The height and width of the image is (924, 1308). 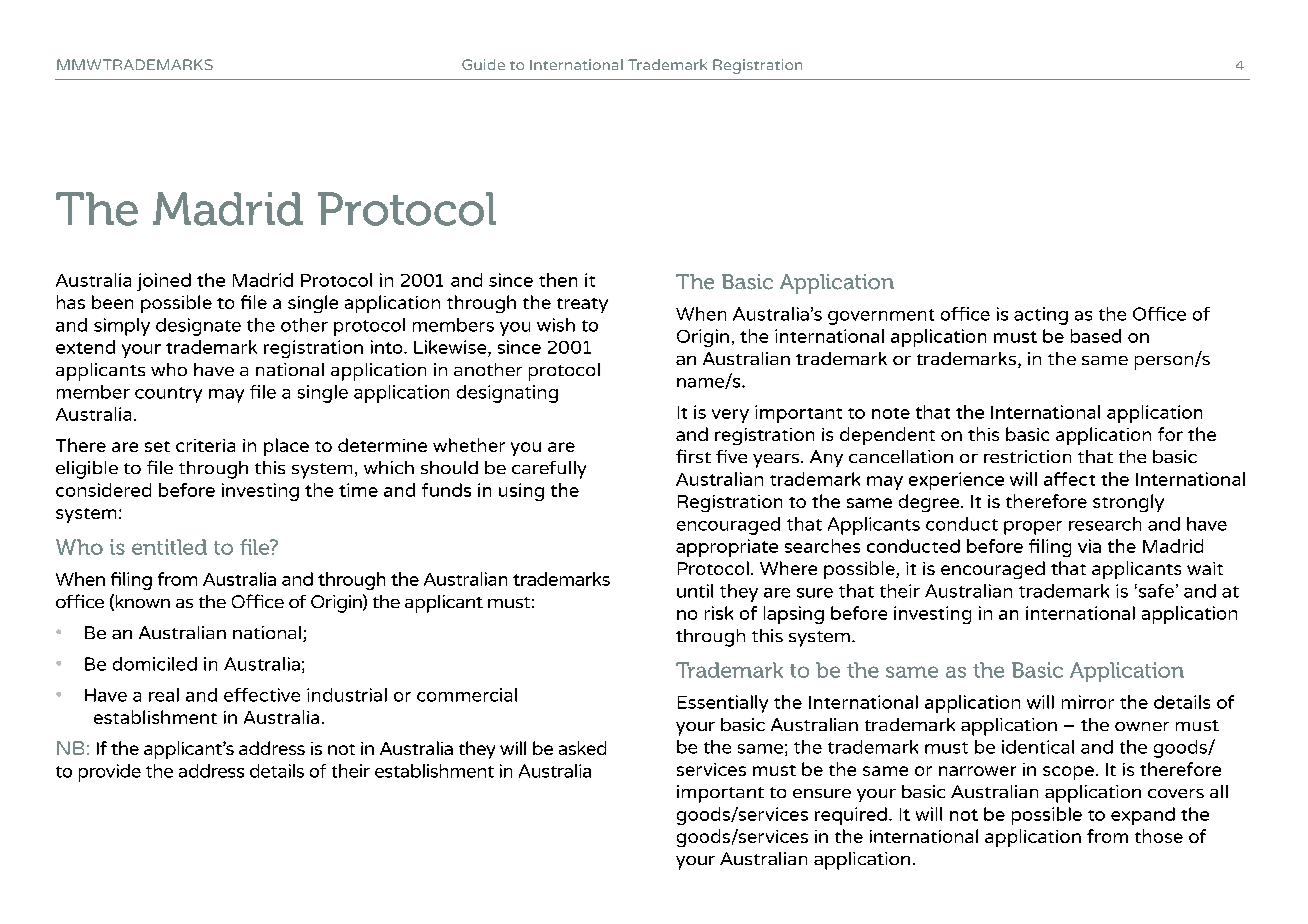 What do you see at coordinates (155, 664) in the image?
I see `domiciled` at bounding box center [155, 664].
